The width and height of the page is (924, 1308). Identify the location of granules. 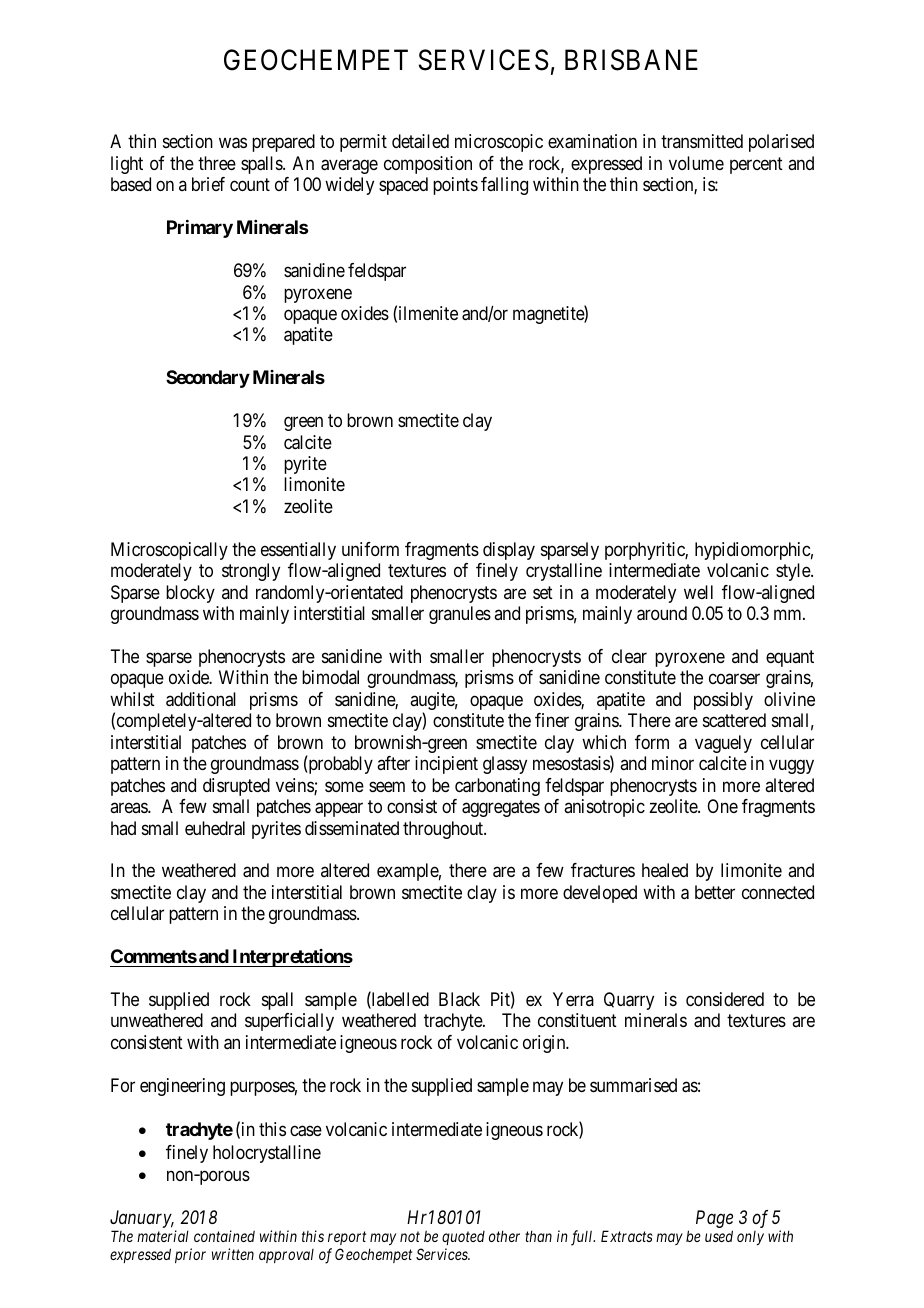
(460, 615).
